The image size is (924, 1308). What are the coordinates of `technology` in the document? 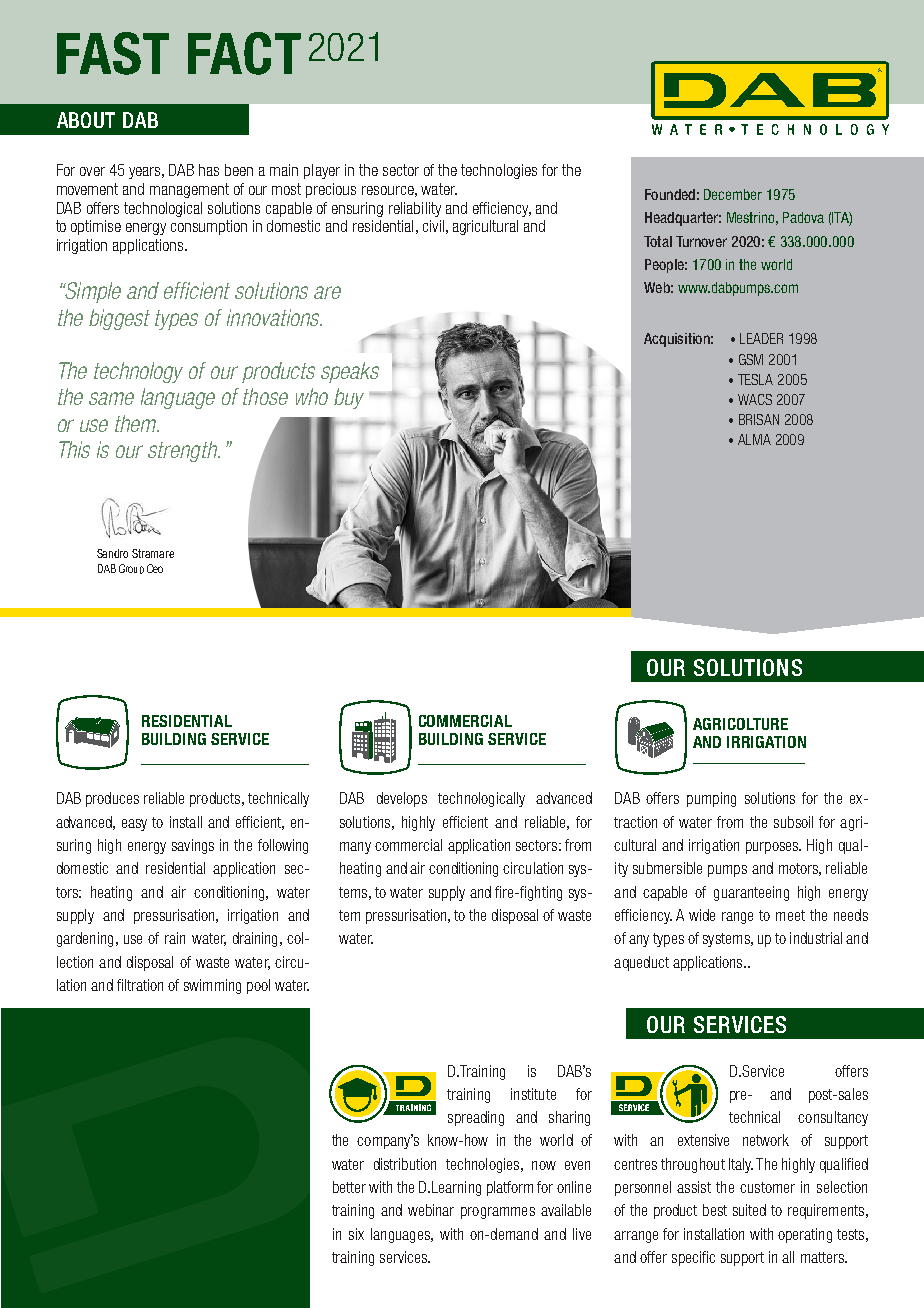 It's located at (138, 372).
